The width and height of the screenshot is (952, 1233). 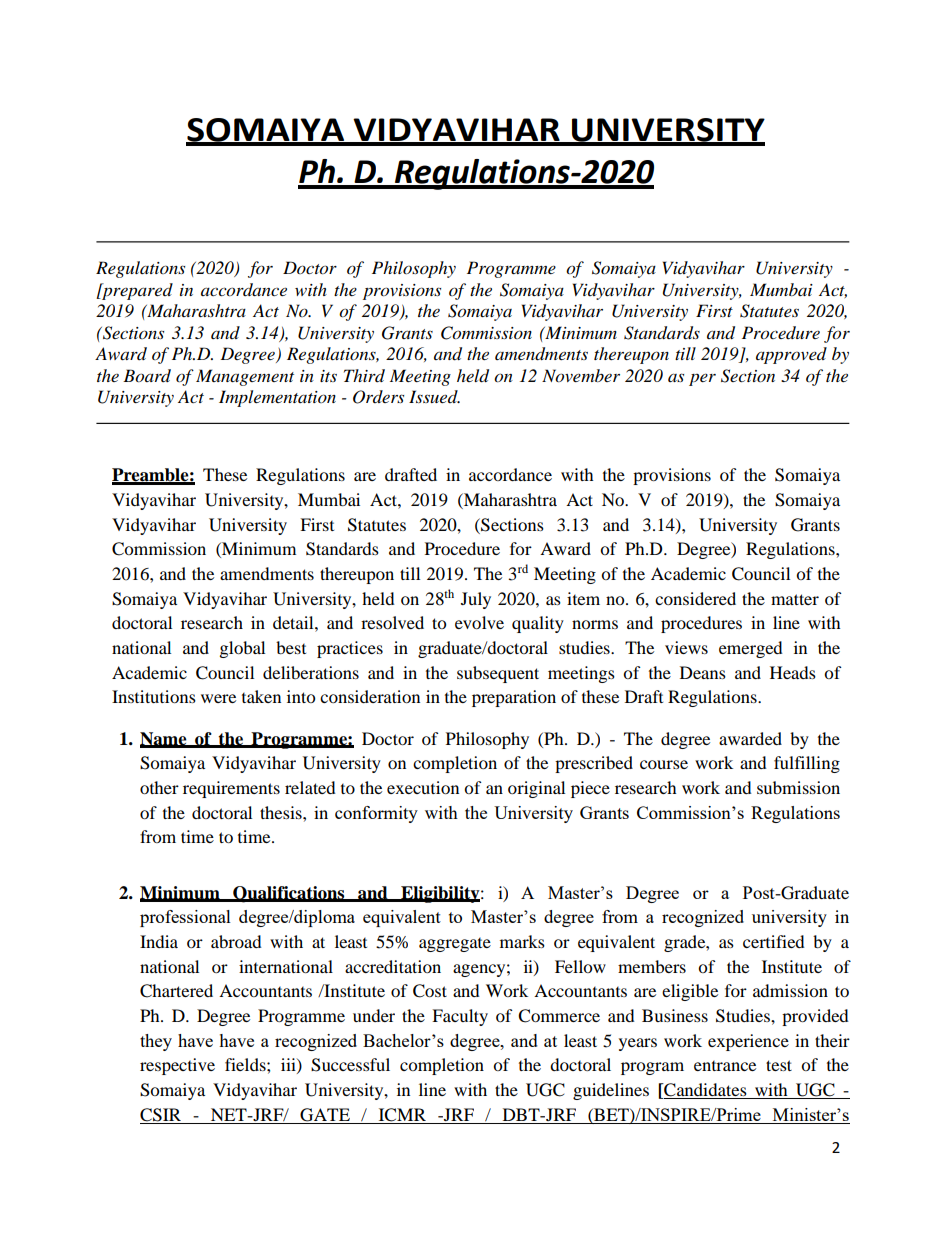 What do you see at coordinates (791, 355) in the screenshot?
I see `approved` at bounding box center [791, 355].
